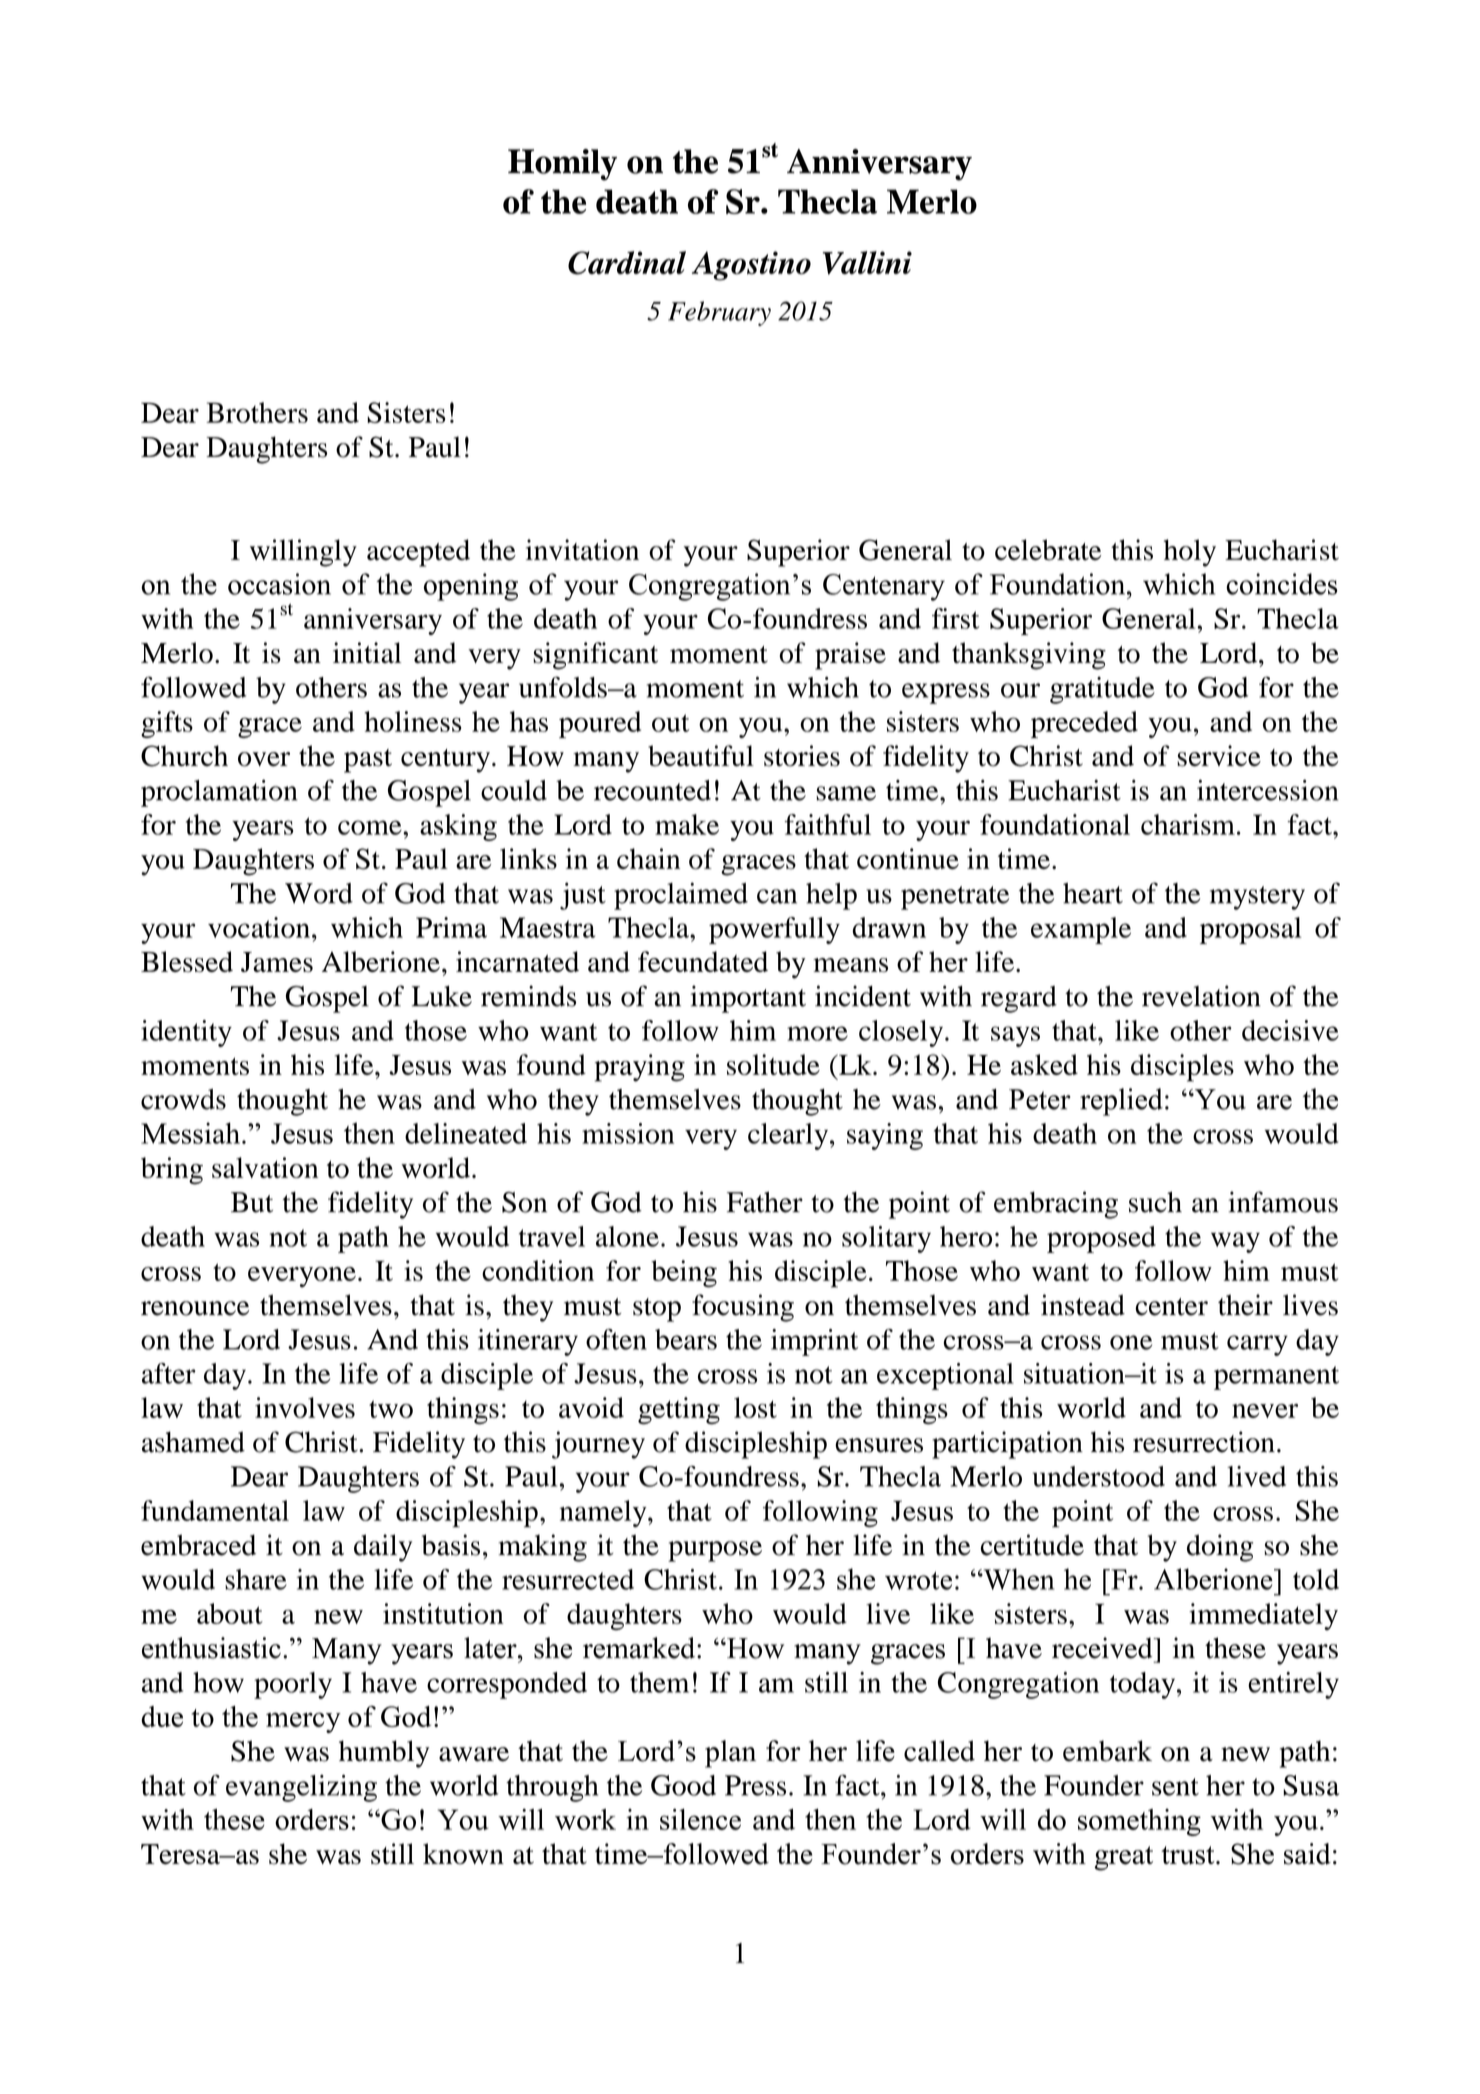 This image has width=1480, height=2094. What do you see at coordinates (384, 1754) in the image?
I see `humbly` at bounding box center [384, 1754].
